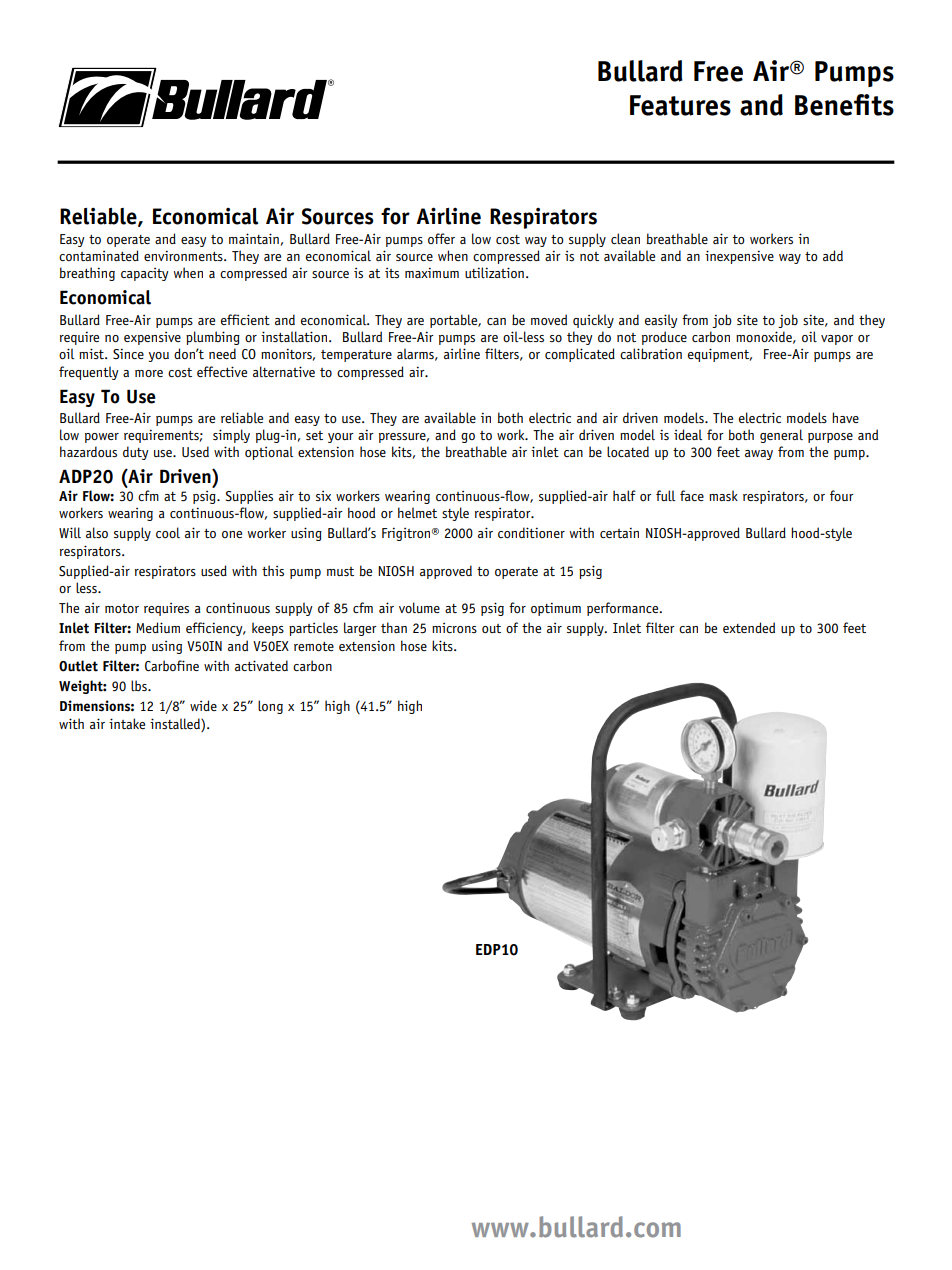 The height and width of the screenshot is (1270, 952). Describe the element at coordinates (102, 438) in the screenshot. I see `power` at that location.
